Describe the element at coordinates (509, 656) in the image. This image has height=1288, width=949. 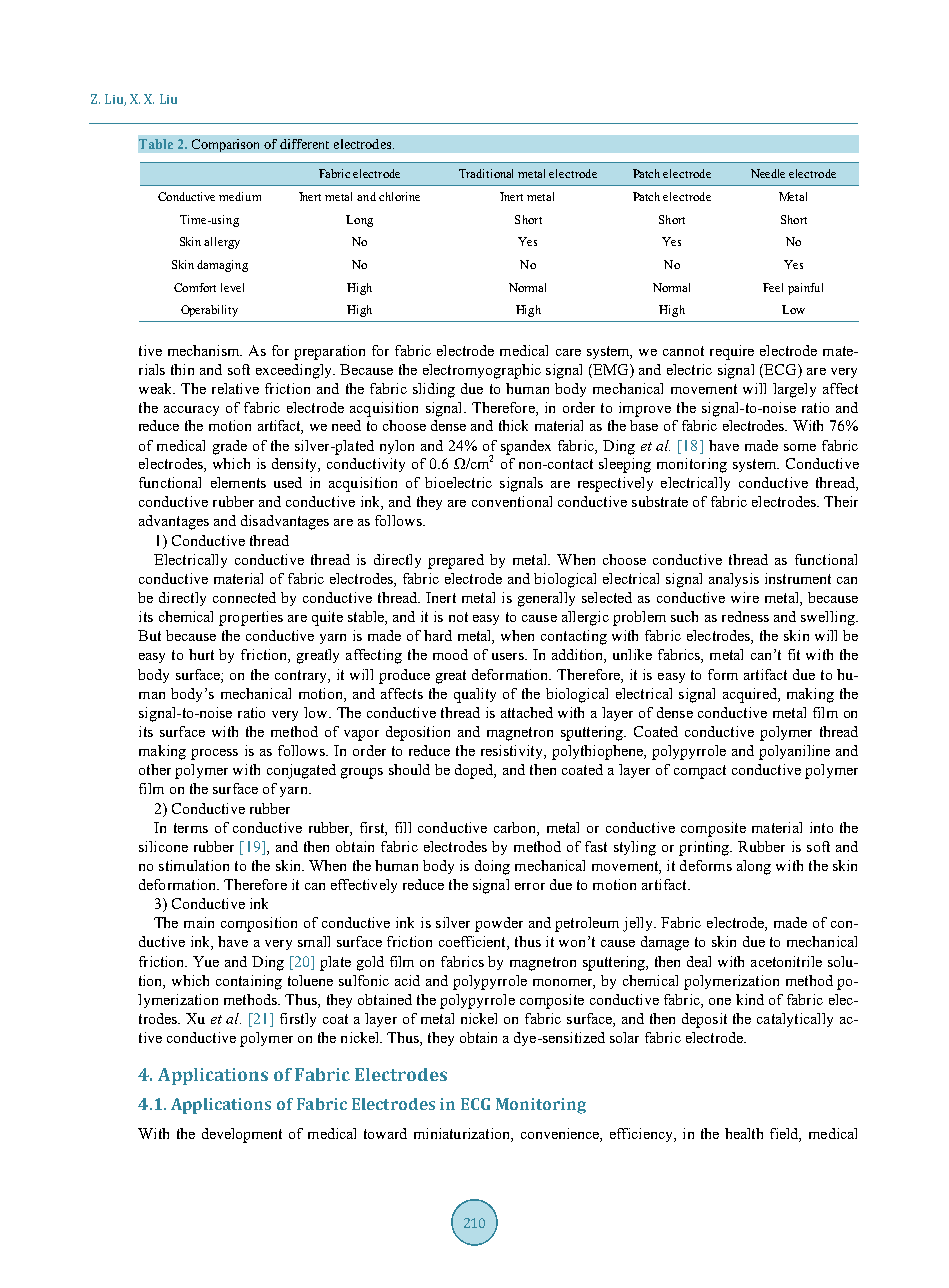
I see `users` at that location.
